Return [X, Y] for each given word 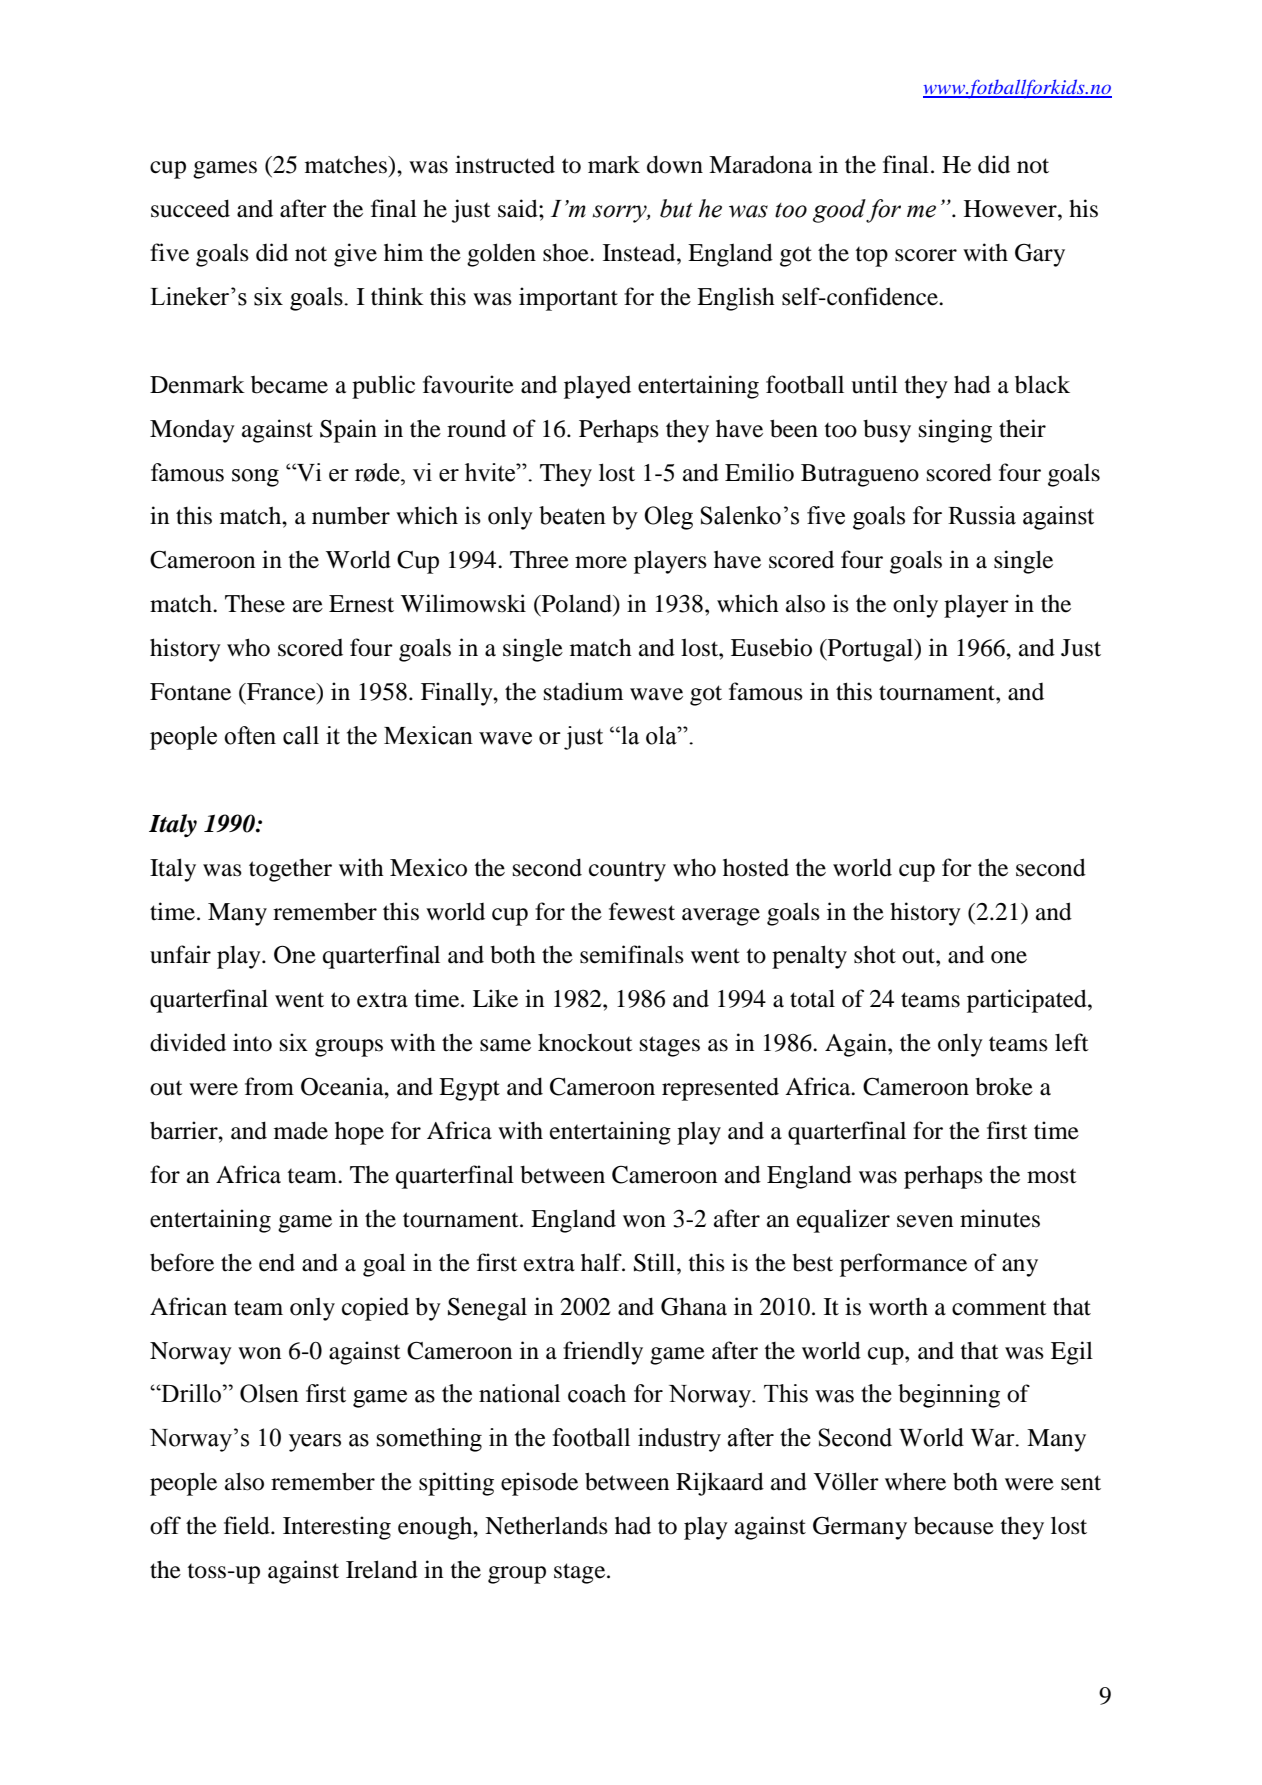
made [301, 1130]
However [1011, 209]
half [602, 1262]
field [248, 1525]
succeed [190, 208]
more [601, 562]
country [627, 871]
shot [875, 955]
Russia [982, 515]
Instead [640, 253]
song [255, 478]
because [954, 1526]
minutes [1000, 1218]
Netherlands [546, 1525]
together [290, 870]
